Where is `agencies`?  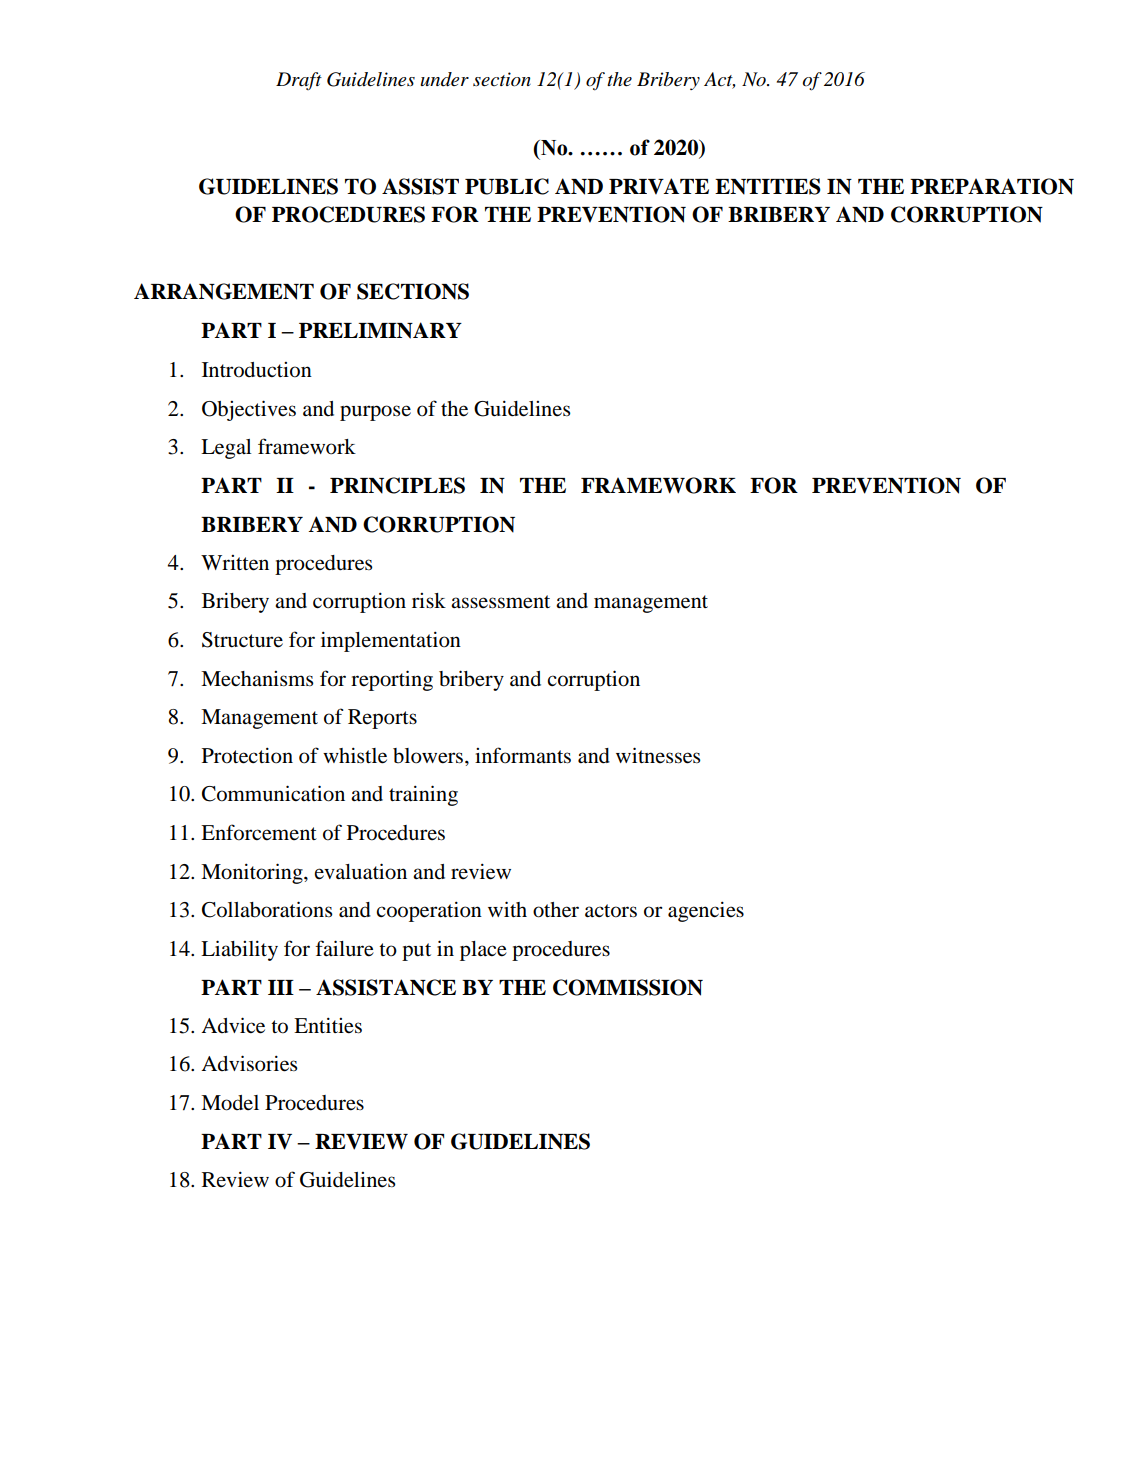
agencies is located at coordinates (706, 911).
